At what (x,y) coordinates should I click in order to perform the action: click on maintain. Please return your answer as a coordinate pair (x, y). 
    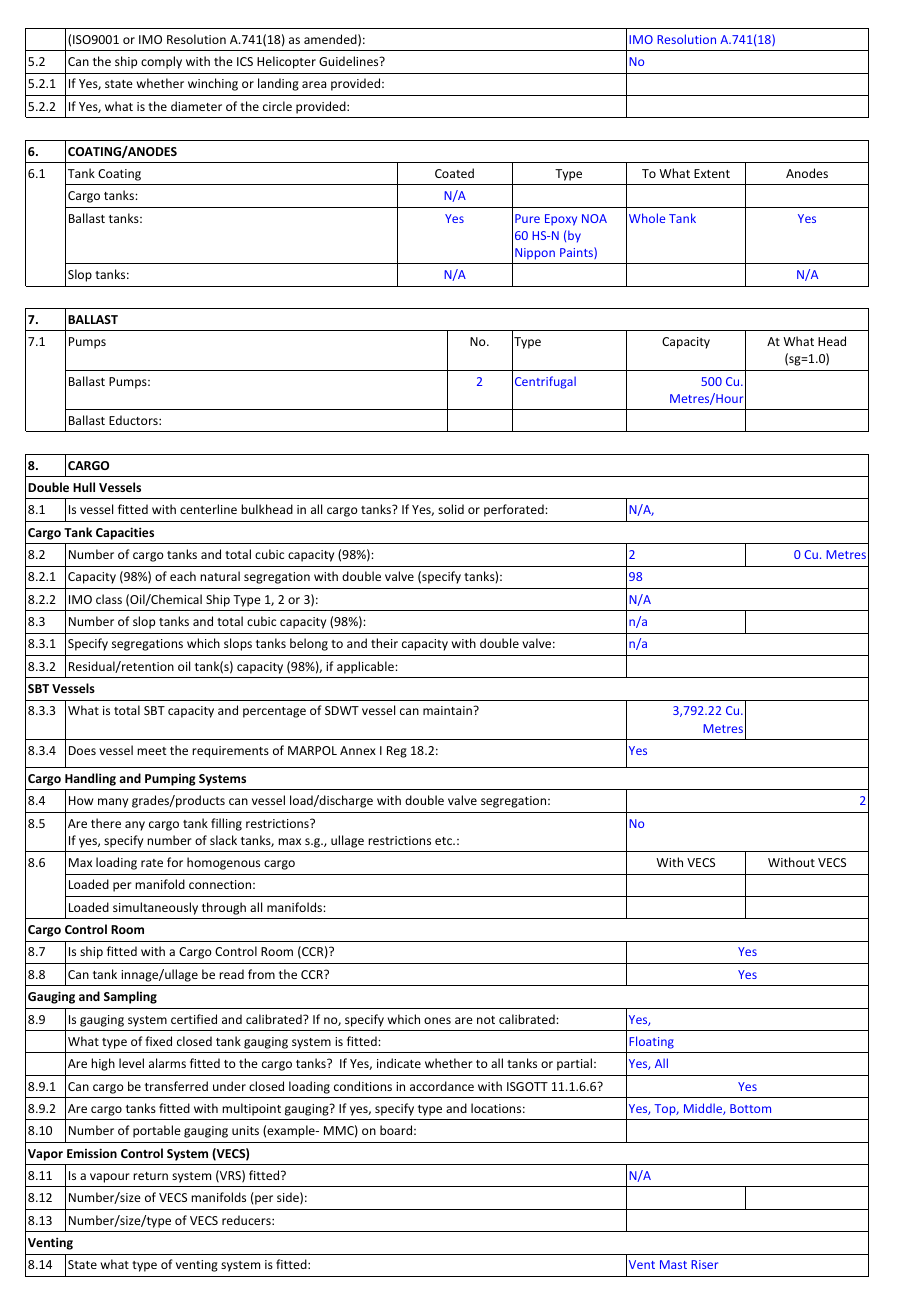
    Looking at the image, I should click on (448, 710).
